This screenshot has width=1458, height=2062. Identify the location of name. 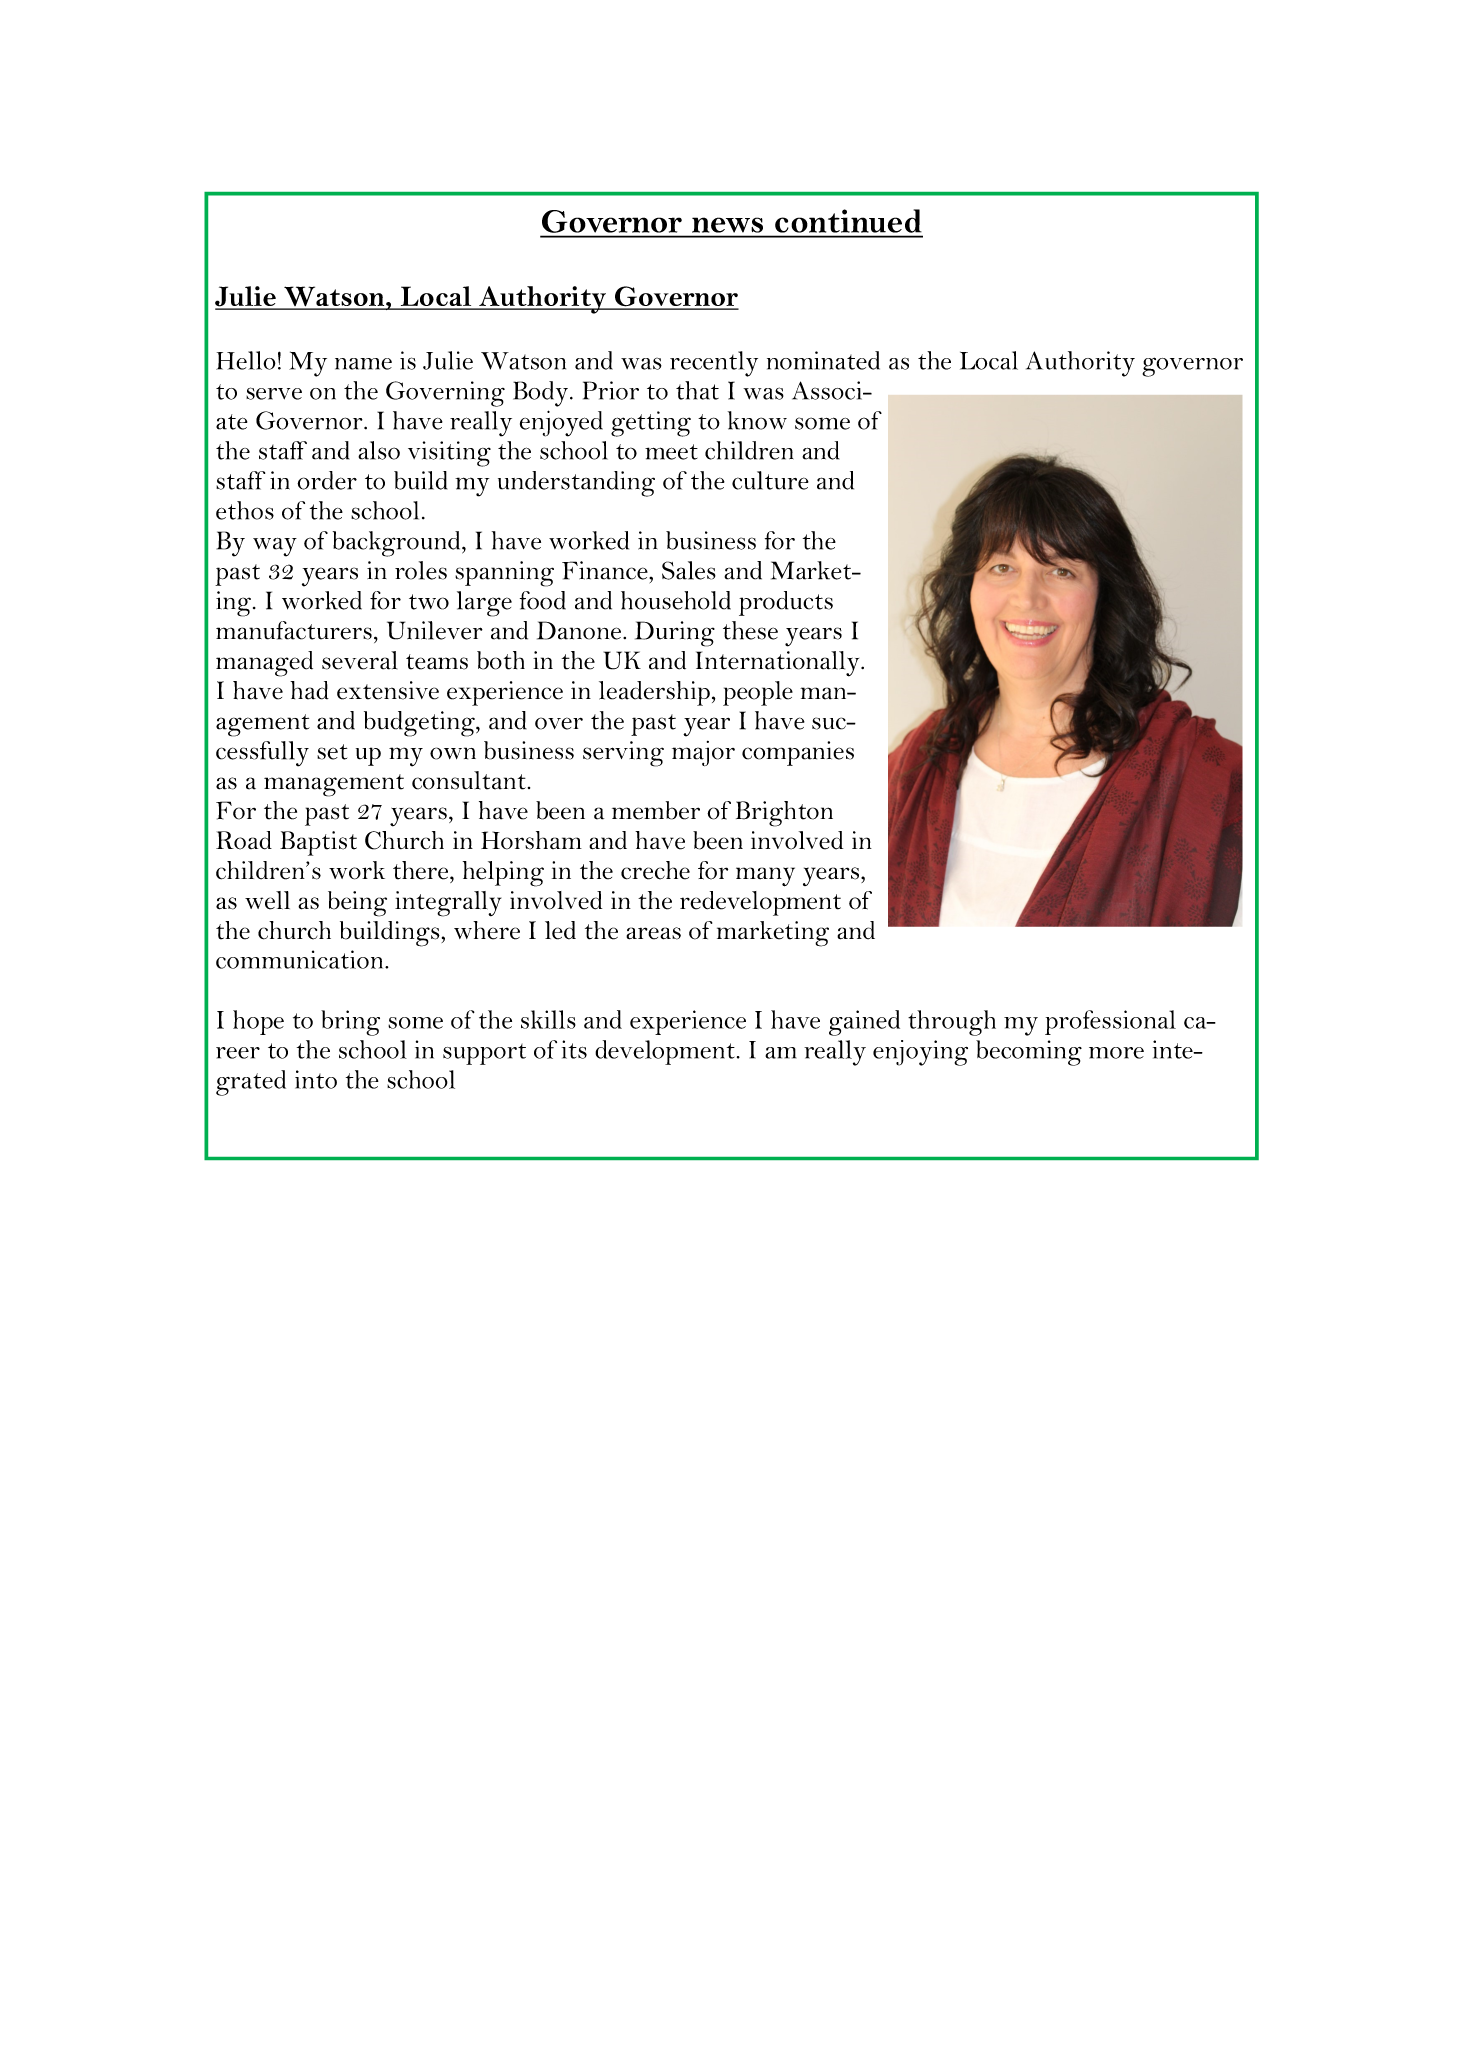
(363, 364).
